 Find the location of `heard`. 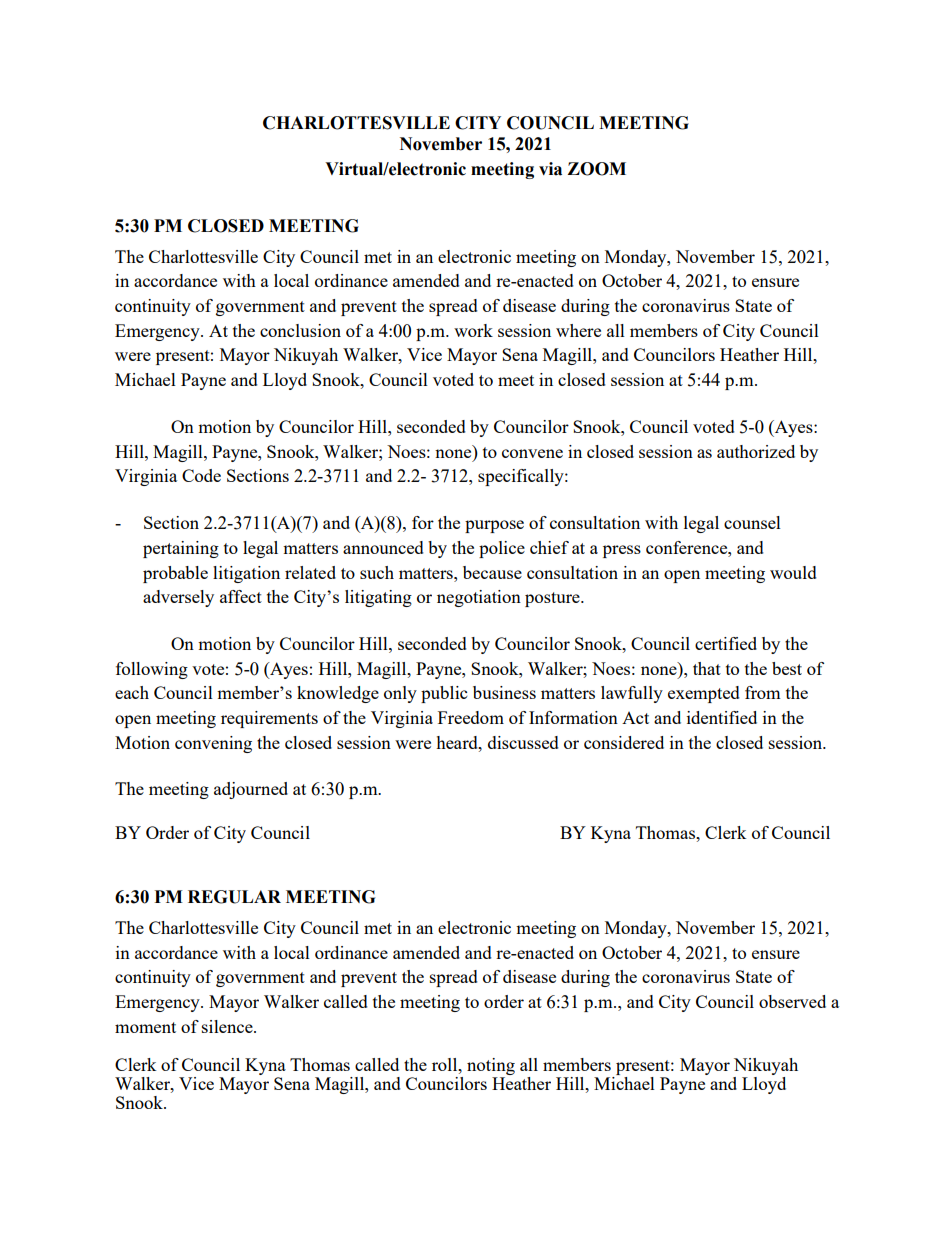

heard is located at coordinates (458, 742).
